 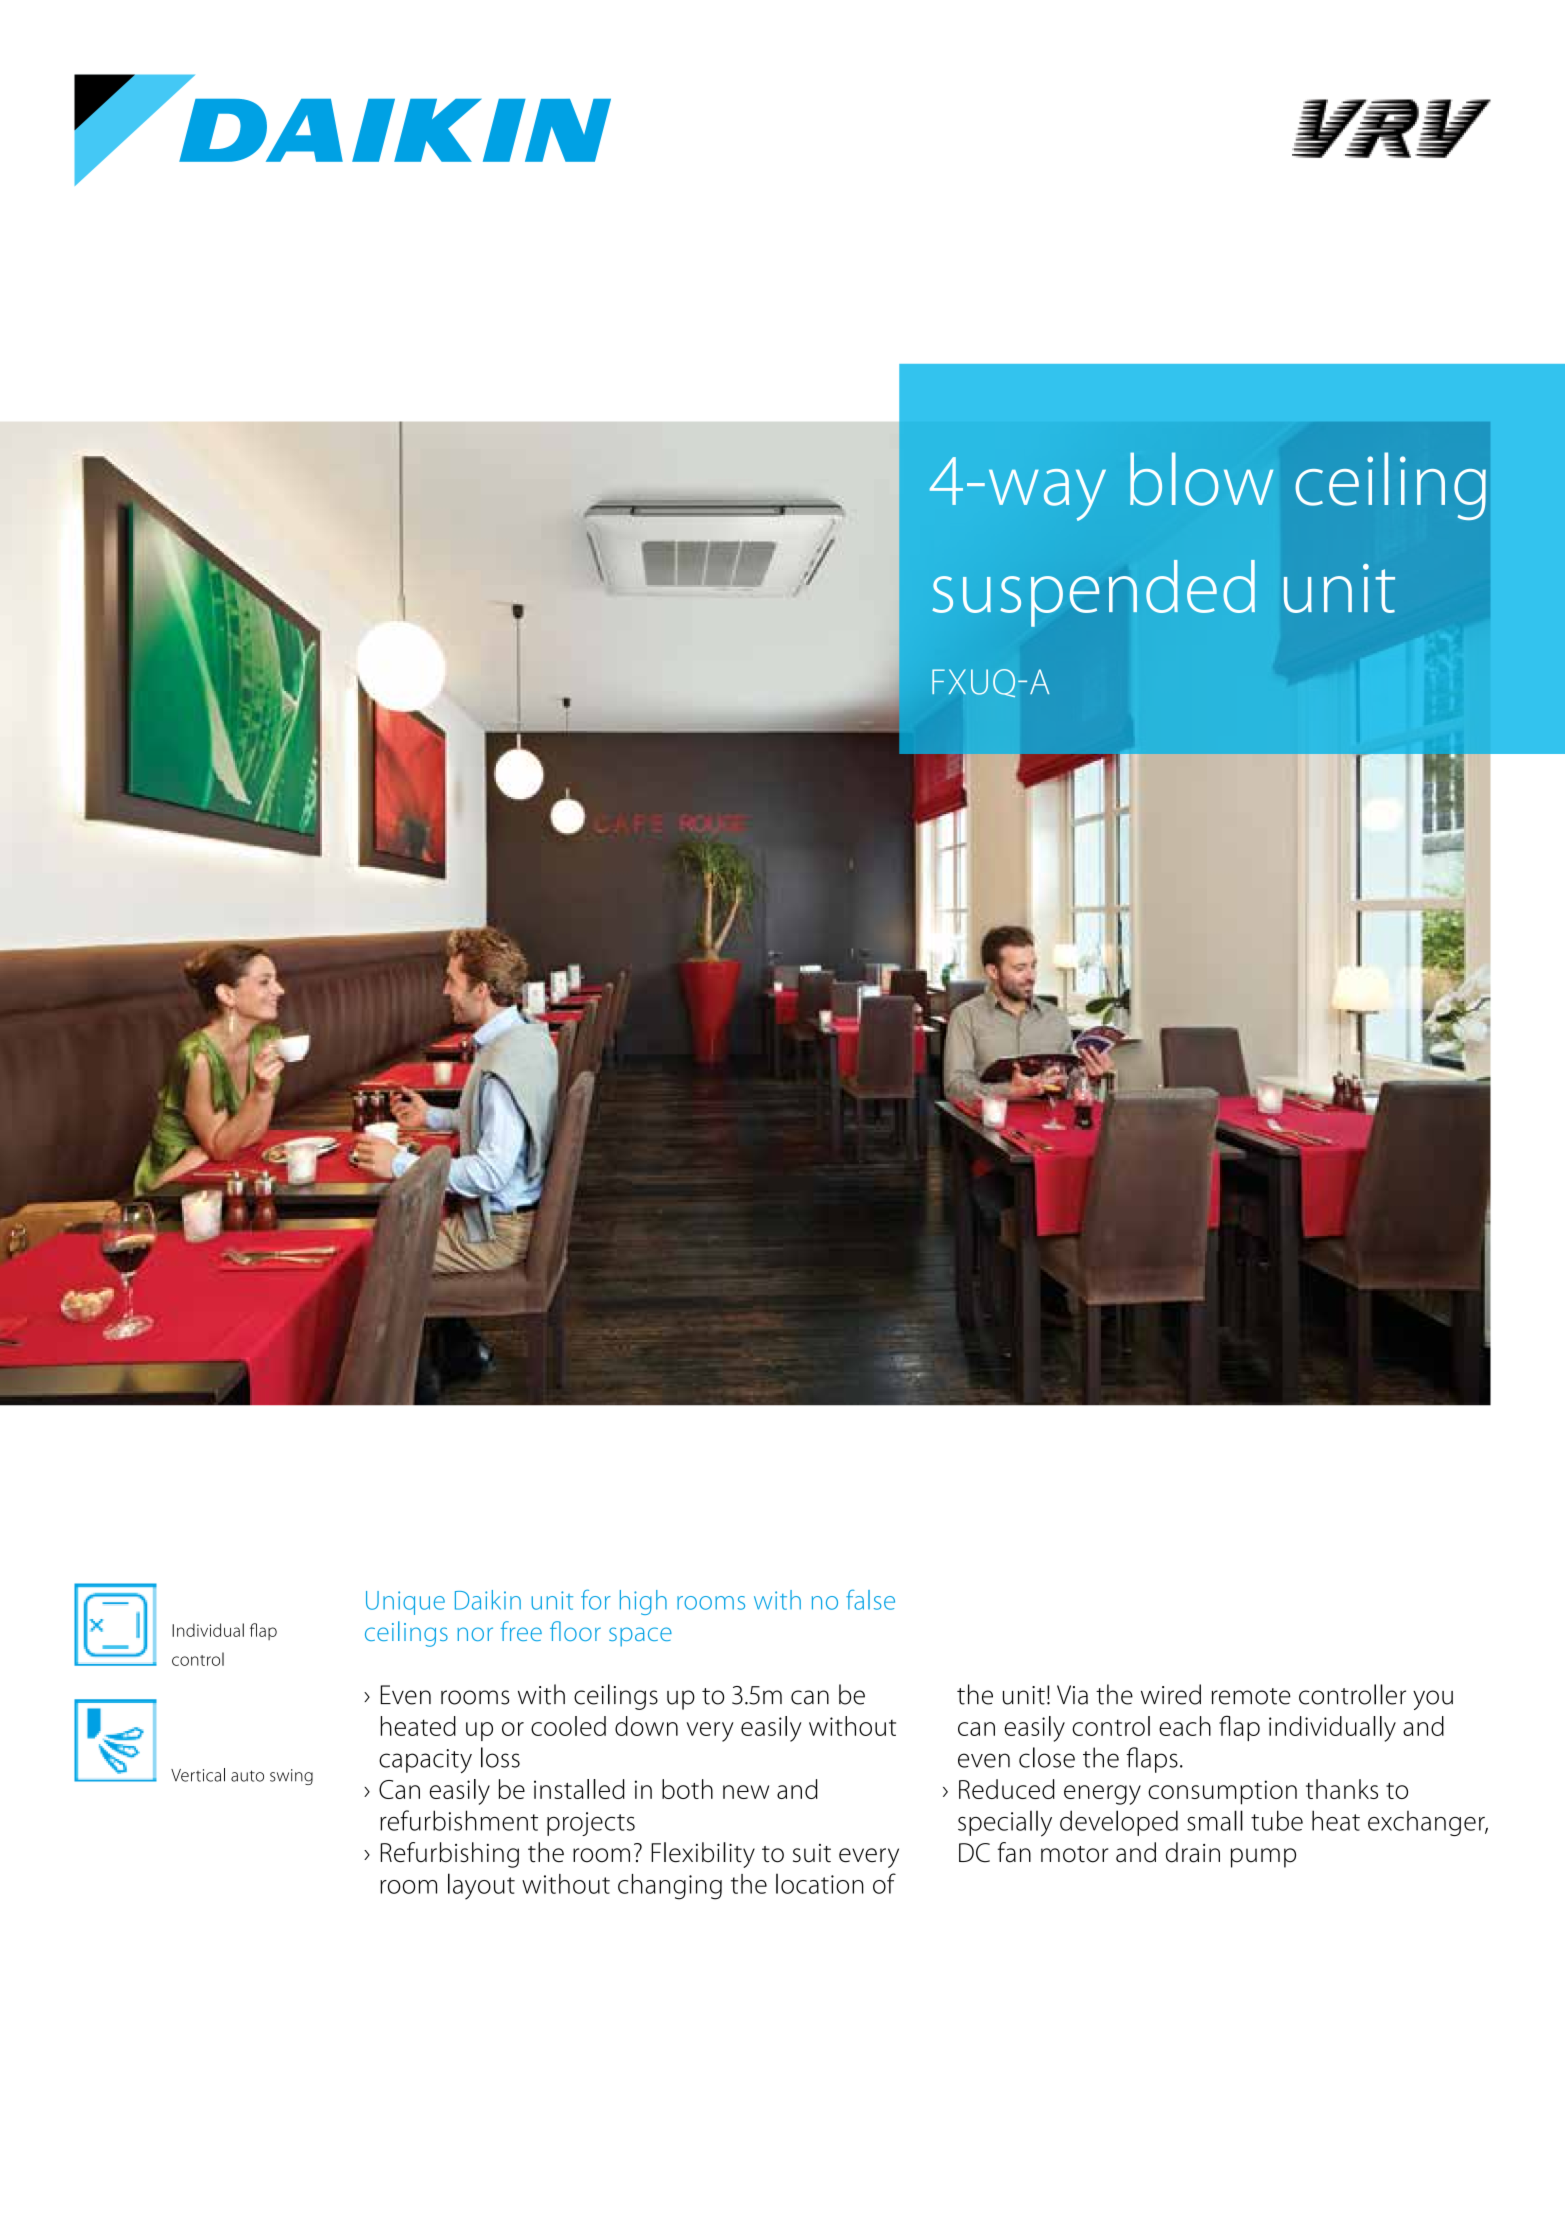 What do you see at coordinates (640, 1637) in the document?
I see `space` at bounding box center [640, 1637].
